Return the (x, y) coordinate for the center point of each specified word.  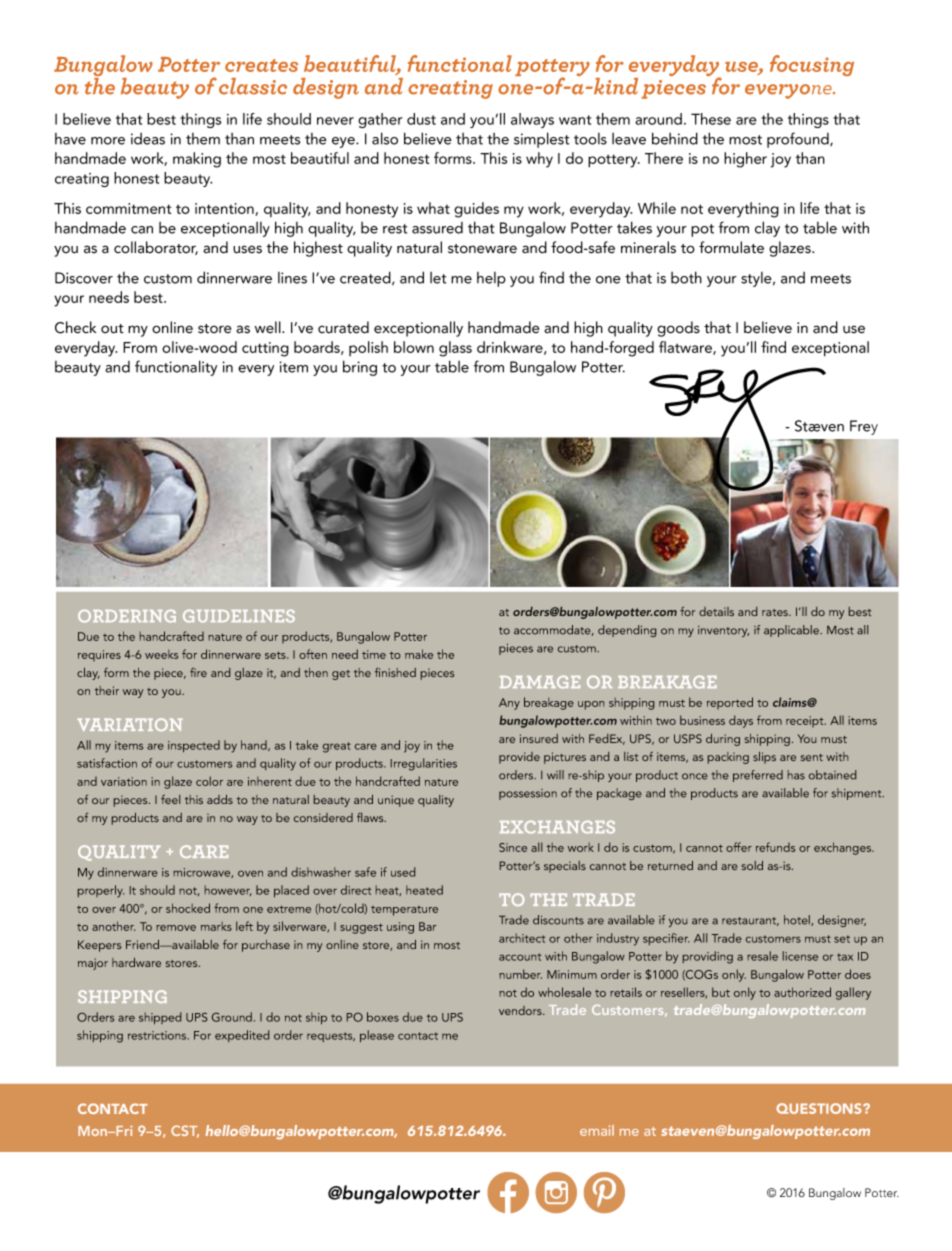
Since (513, 847)
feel (170, 799)
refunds (775, 847)
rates (776, 612)
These (711, 119)
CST (185, 1131)
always (532, 120)
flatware (686, 348)
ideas (148, 139)
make (419, 654)
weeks (161, 654)
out (112, 329)
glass (455, 349)
